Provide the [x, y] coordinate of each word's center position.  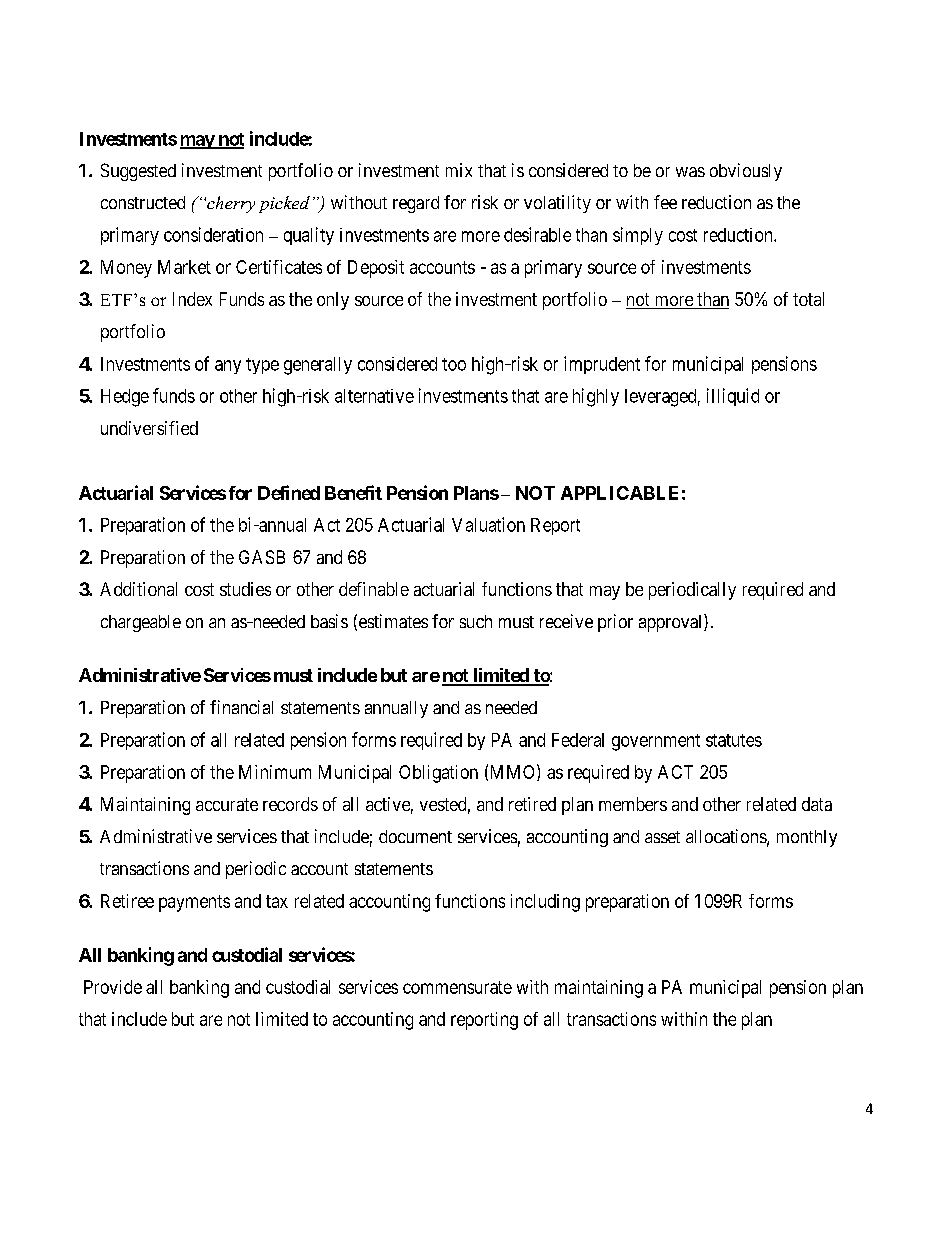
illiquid [733, 397]
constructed [143, 202]
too [454, 364]
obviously [746, 172]
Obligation [438, 774]
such [476, 621]
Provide [113, 987]
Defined [289, 492]
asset [662, 837]
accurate [227, 804]
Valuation [488, 524]
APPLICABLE [619, 493]
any [228, 367]
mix [459, 170]
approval [672, 623]
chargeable [141, 623]
